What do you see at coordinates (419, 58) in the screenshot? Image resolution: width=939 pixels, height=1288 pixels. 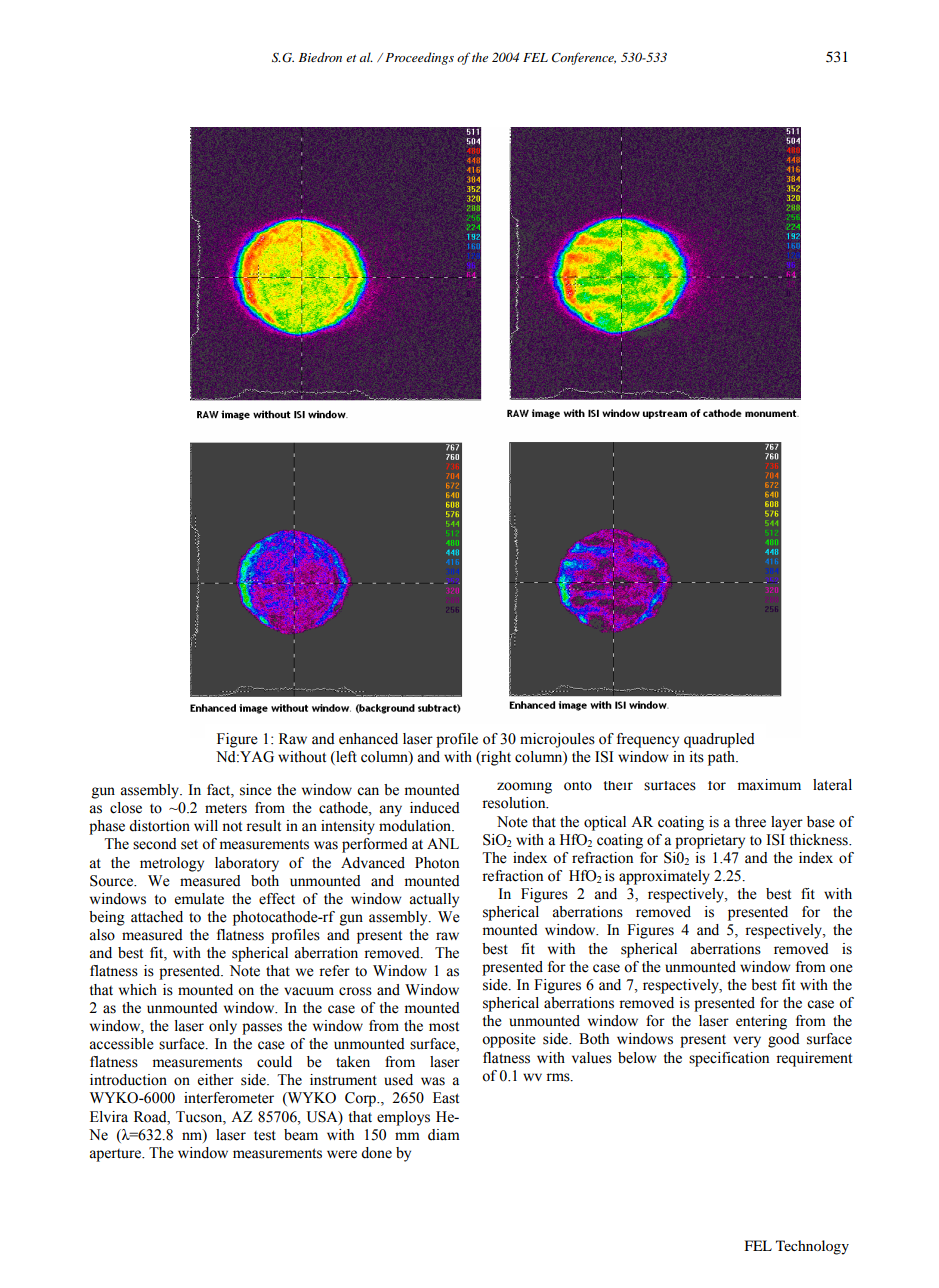 I see `Proceedings` at bounding box center [419, 58].
